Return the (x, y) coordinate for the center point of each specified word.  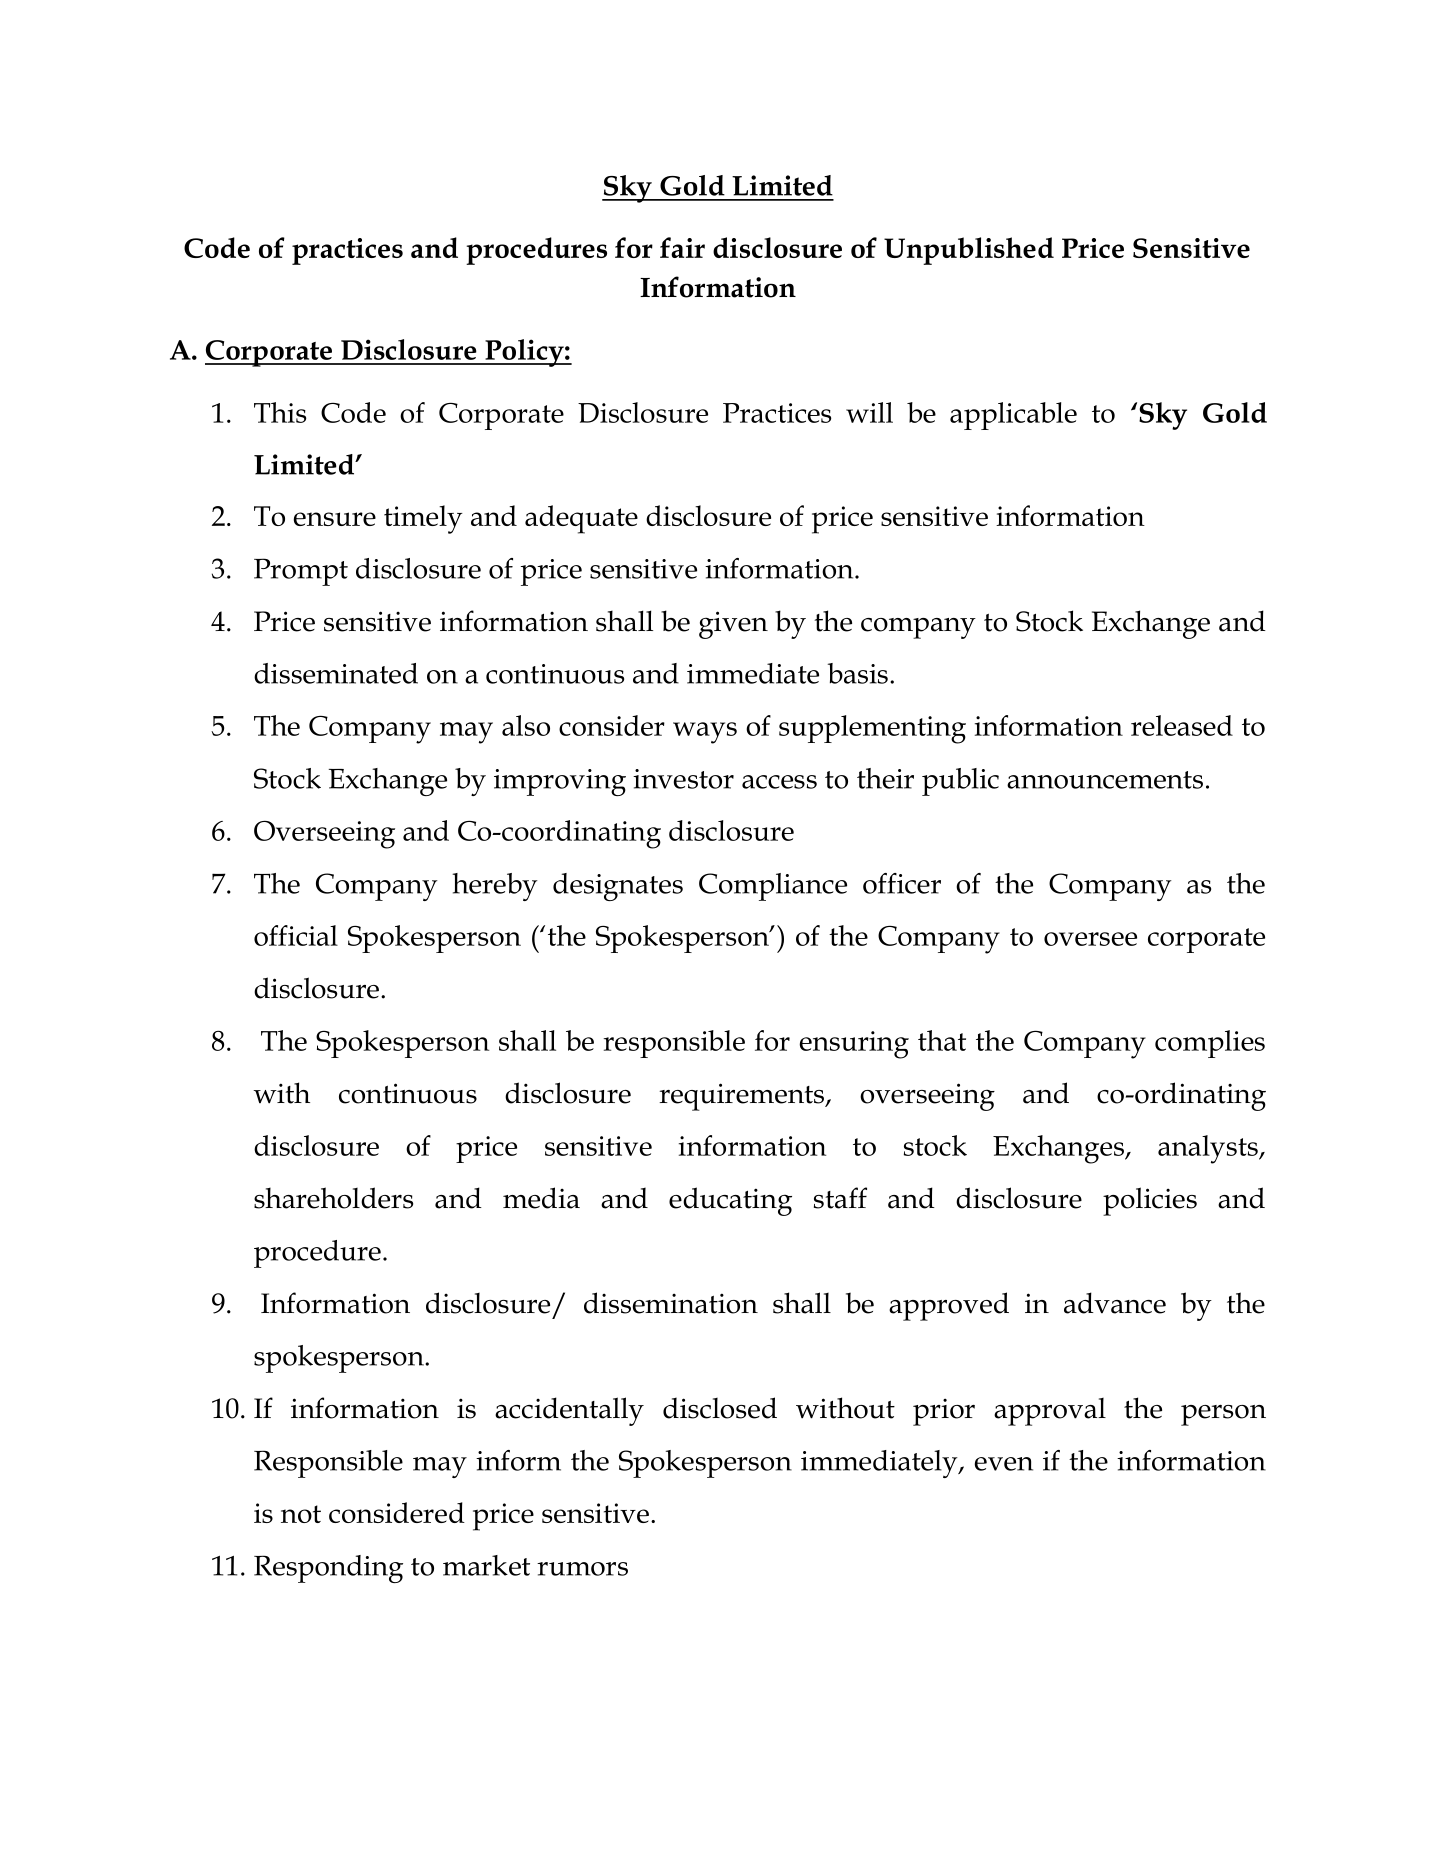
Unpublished (969, 251)
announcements (1105, 780)
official (296, 935)
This (280, 412)
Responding (328, 1569)
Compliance (773, 887)
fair (682, 247)
